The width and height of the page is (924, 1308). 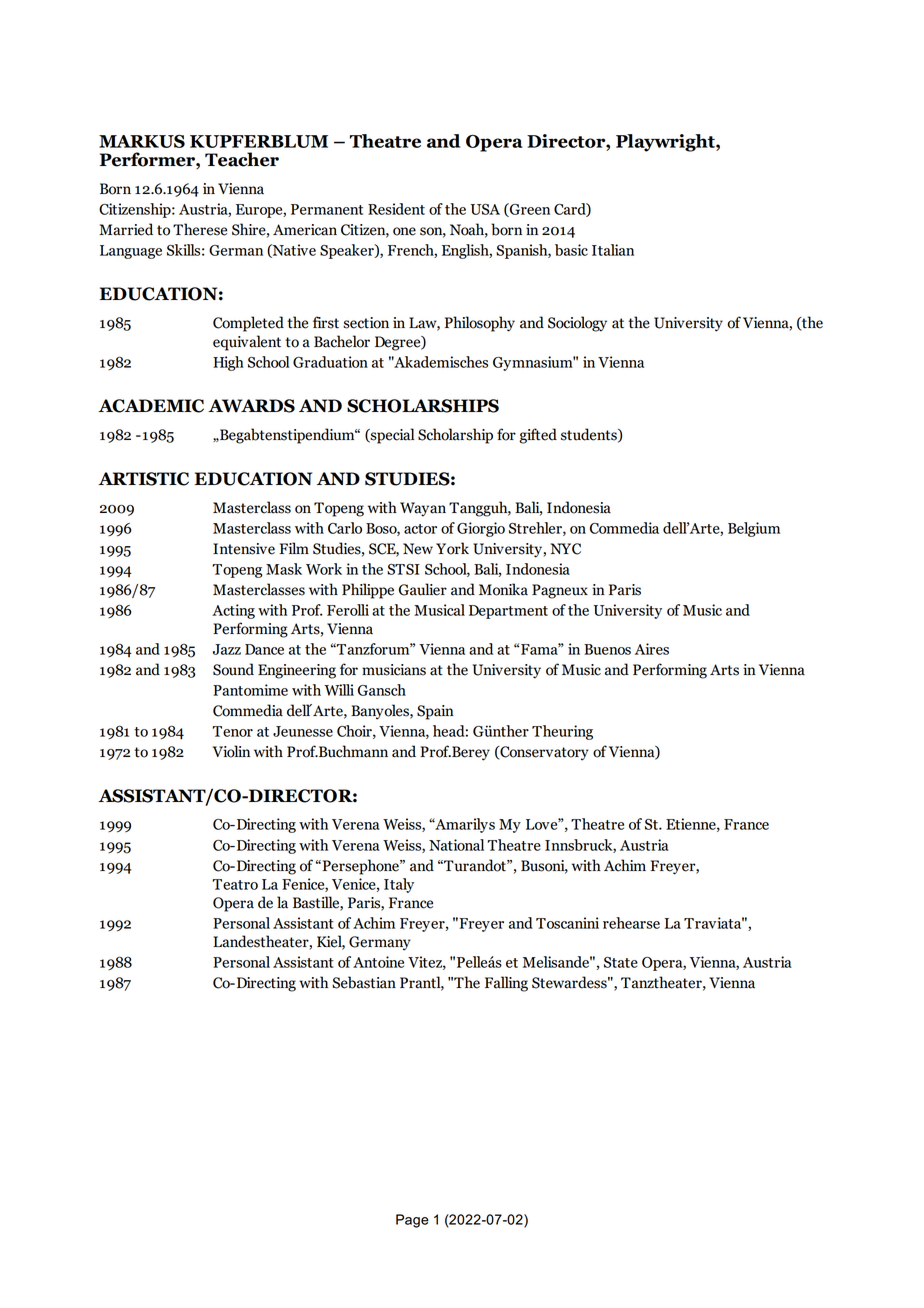 What do you see at coordinates (456, 845) in the page?
I see `National` at bounding box center [456, 845].
